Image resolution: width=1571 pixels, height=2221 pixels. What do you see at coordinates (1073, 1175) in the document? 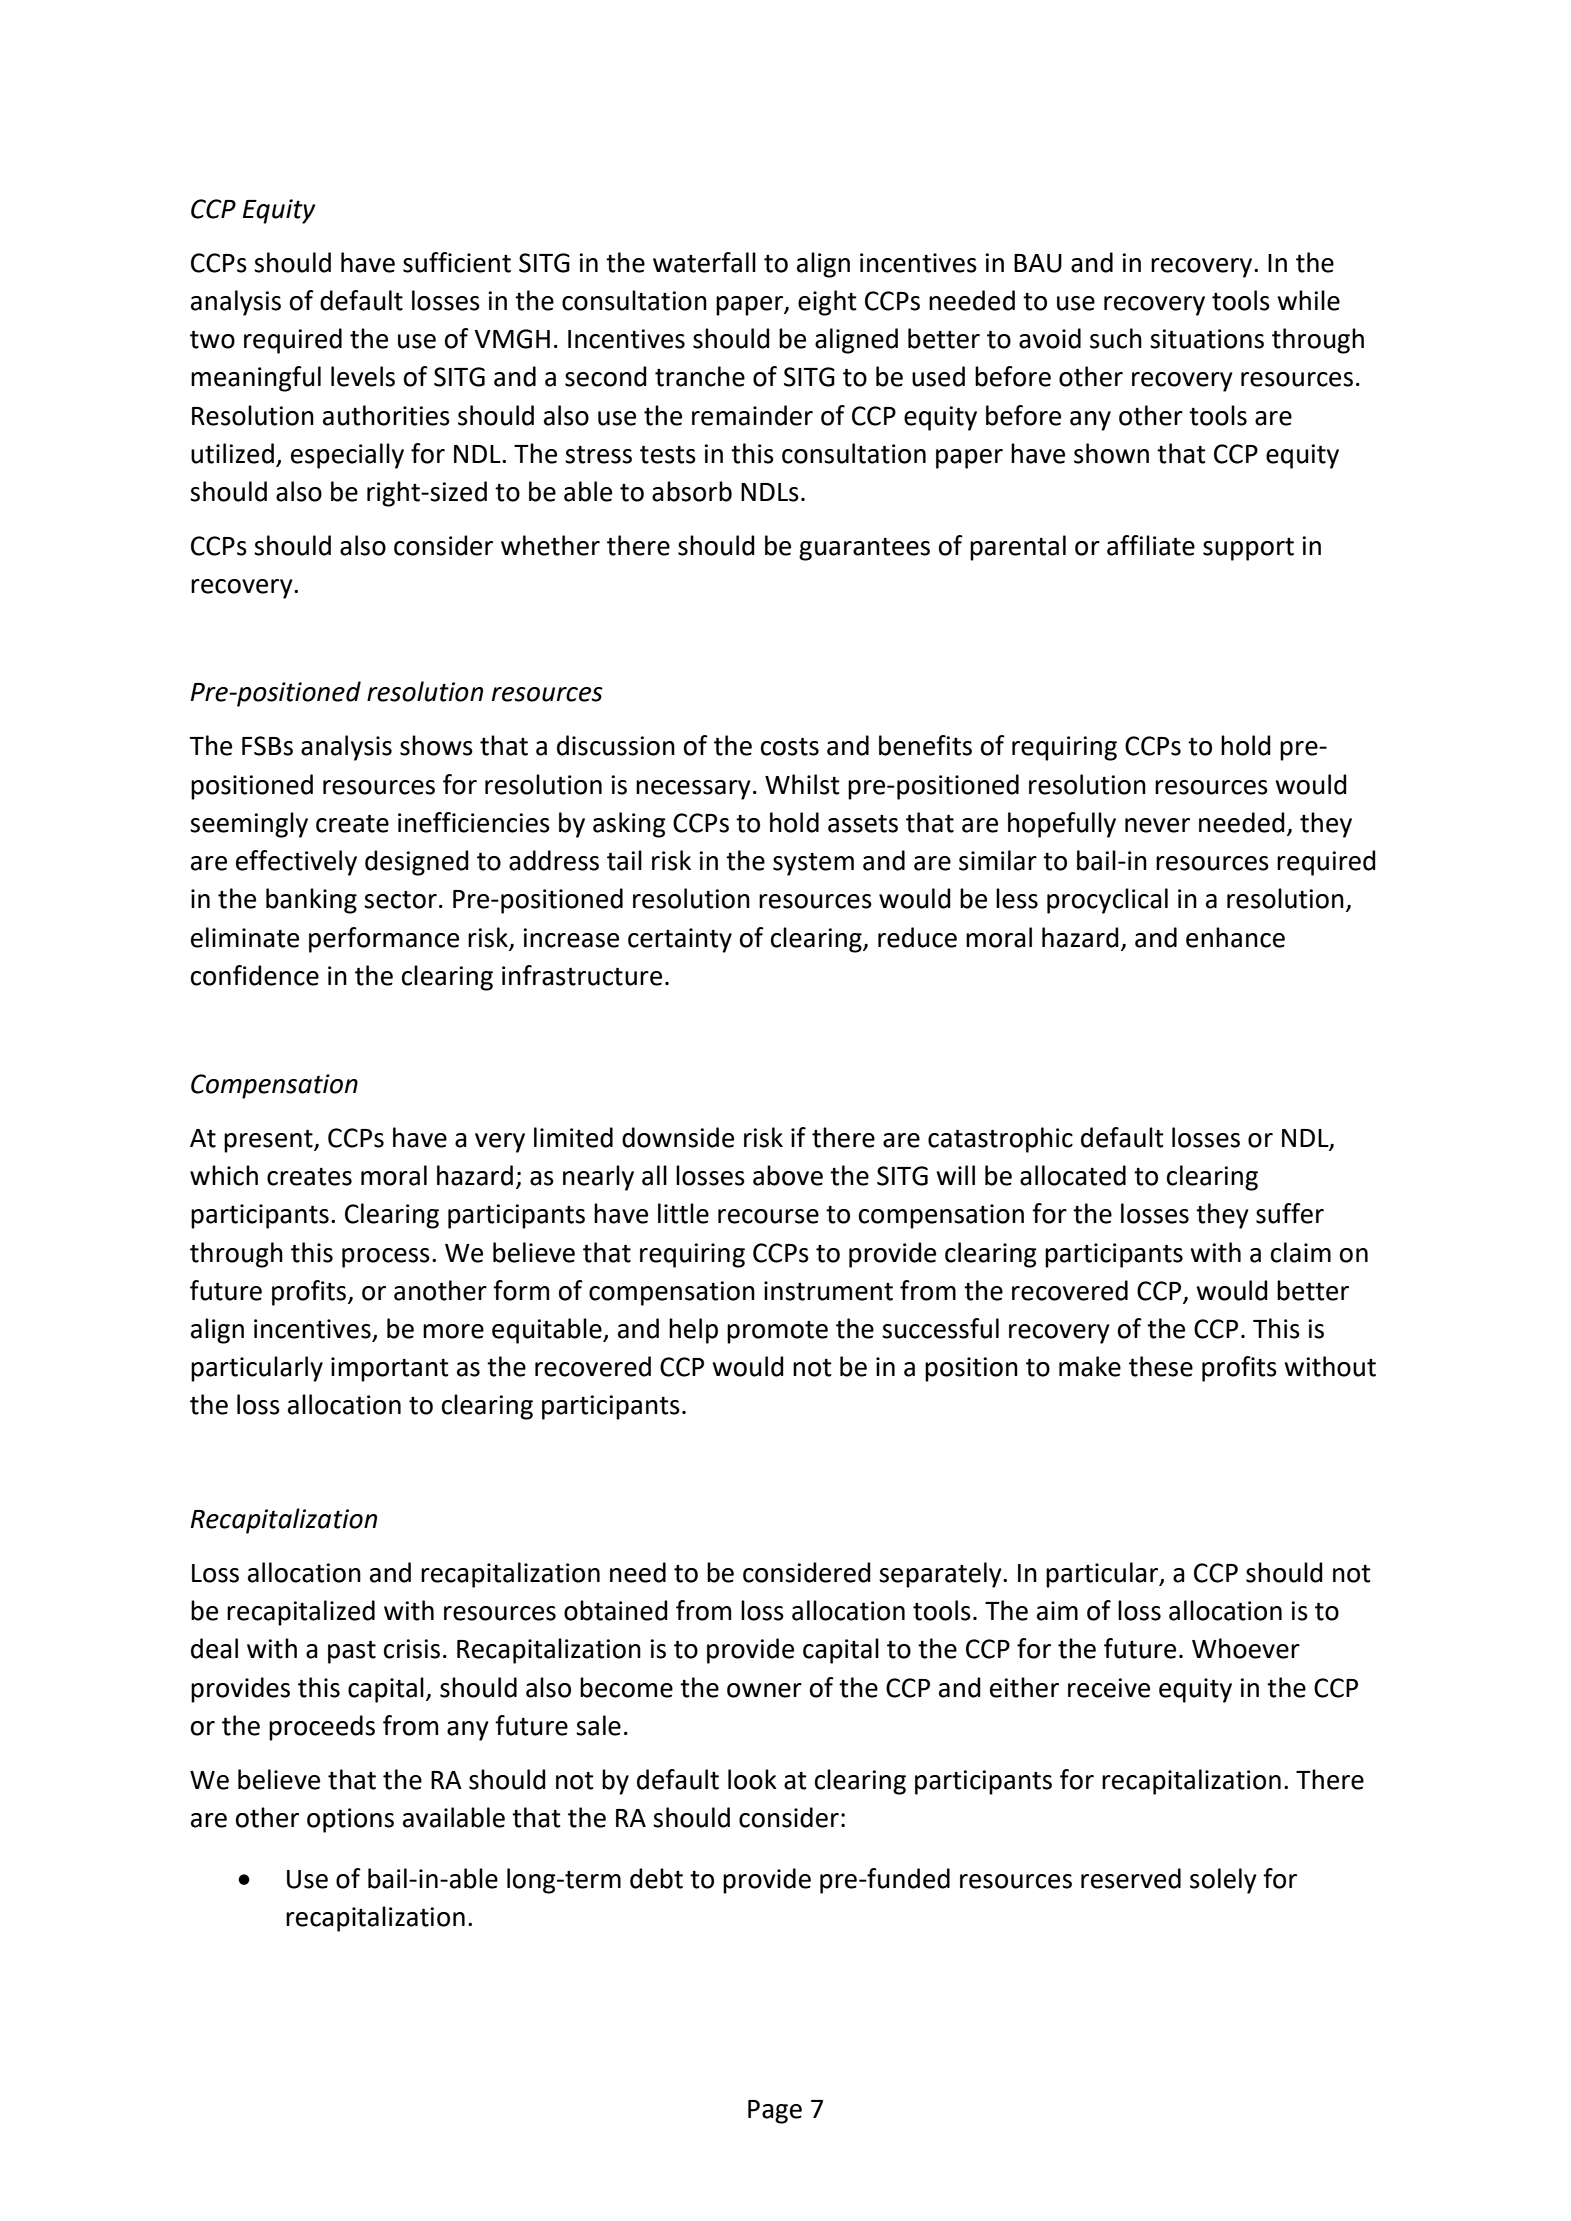
I see `allocated` at bounding box center [1073, 1175].
